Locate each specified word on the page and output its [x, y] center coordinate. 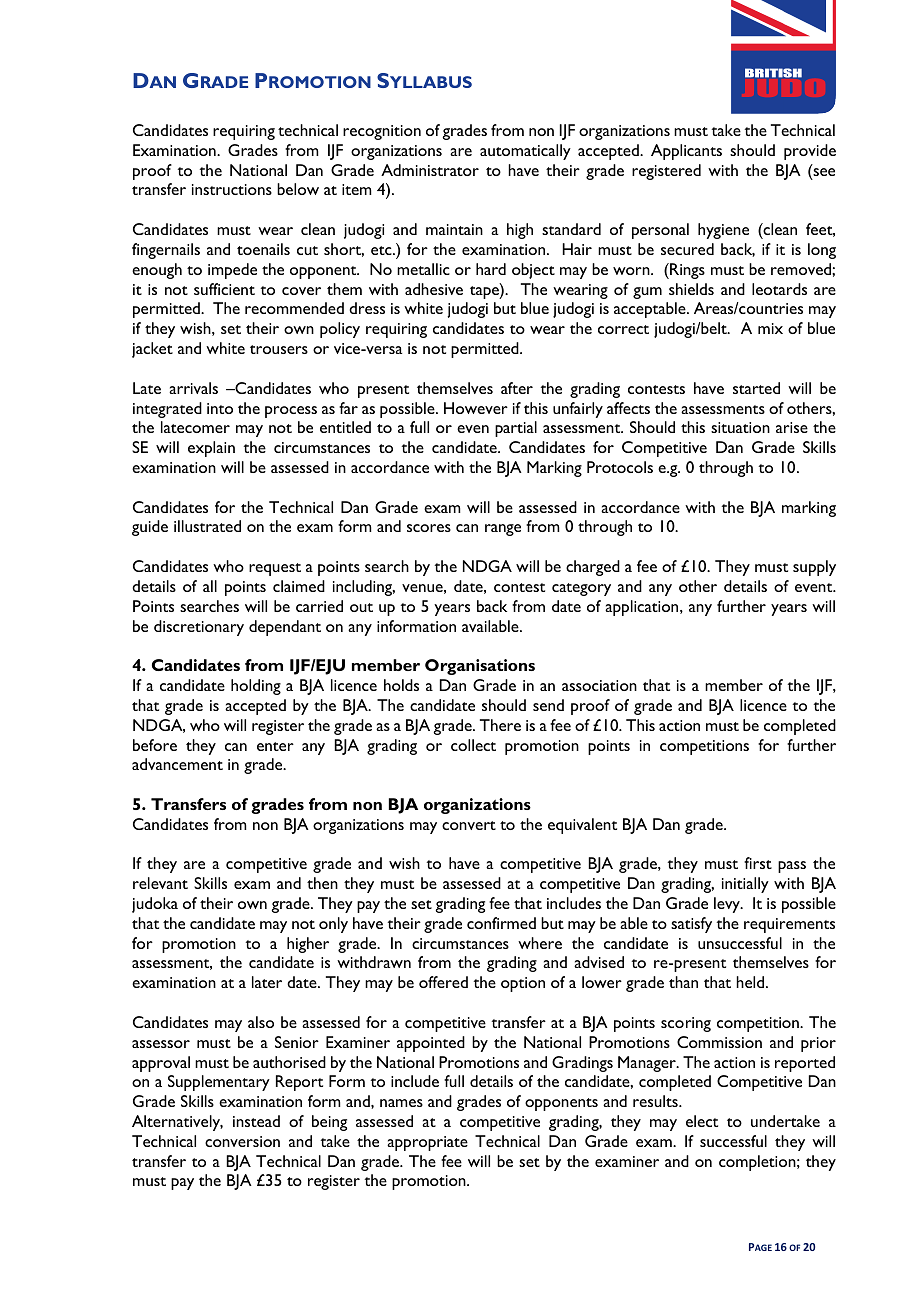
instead [256, 1121]
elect [702, 1121]
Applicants [686, 152]
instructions [232, 189]
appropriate [427, 1143]
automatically [525, 152]
